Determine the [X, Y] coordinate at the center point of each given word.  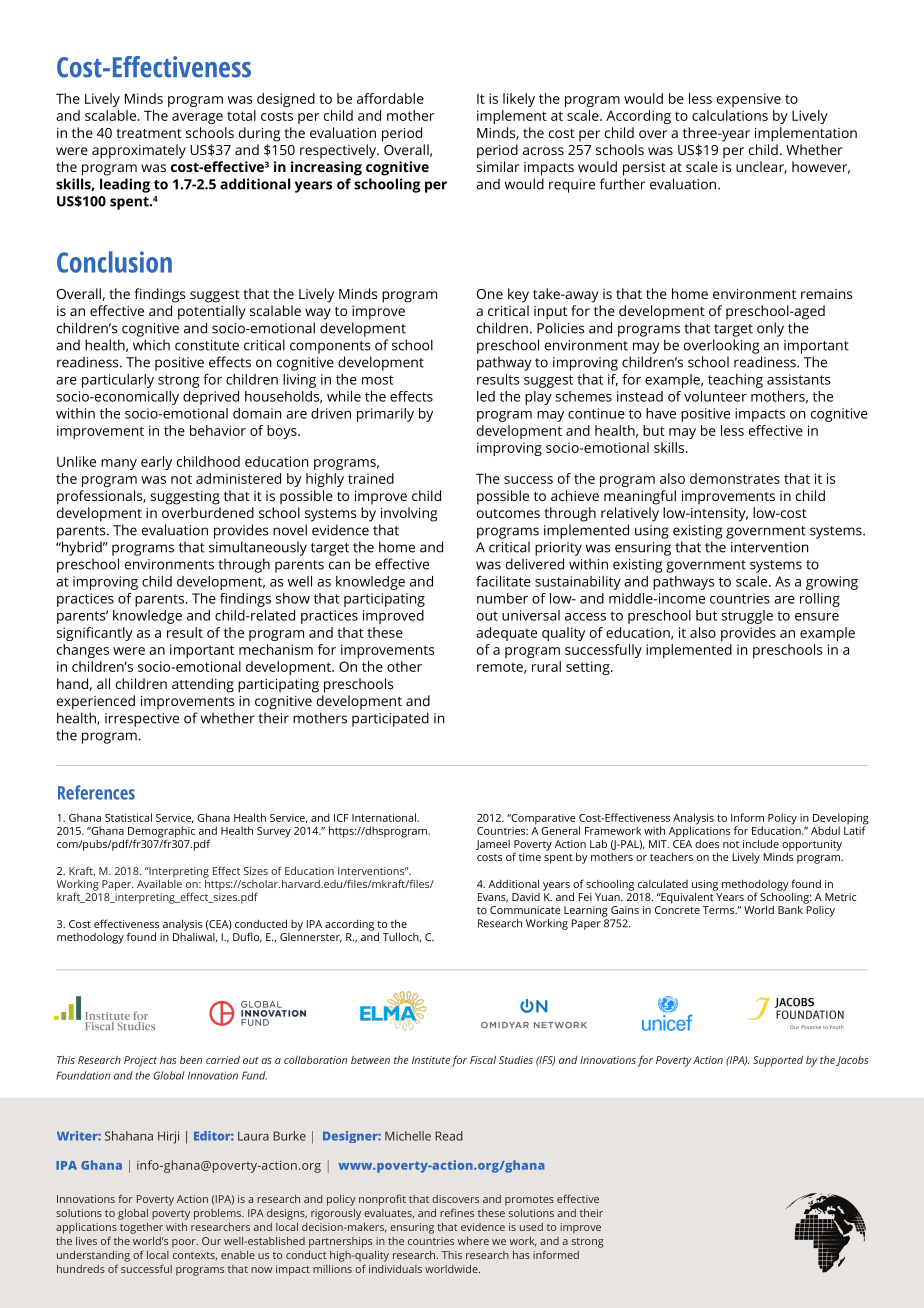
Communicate [525, 910]
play [538, 398]
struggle [747, 617]
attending [203, 685]
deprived [211, 398]
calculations [730, 115]
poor [185, 1243]
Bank [791, 908]
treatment [149, 133]
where [473, 1241]
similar [498, 166]
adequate [506, 634]
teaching [735, 381]
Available [159, 882]
